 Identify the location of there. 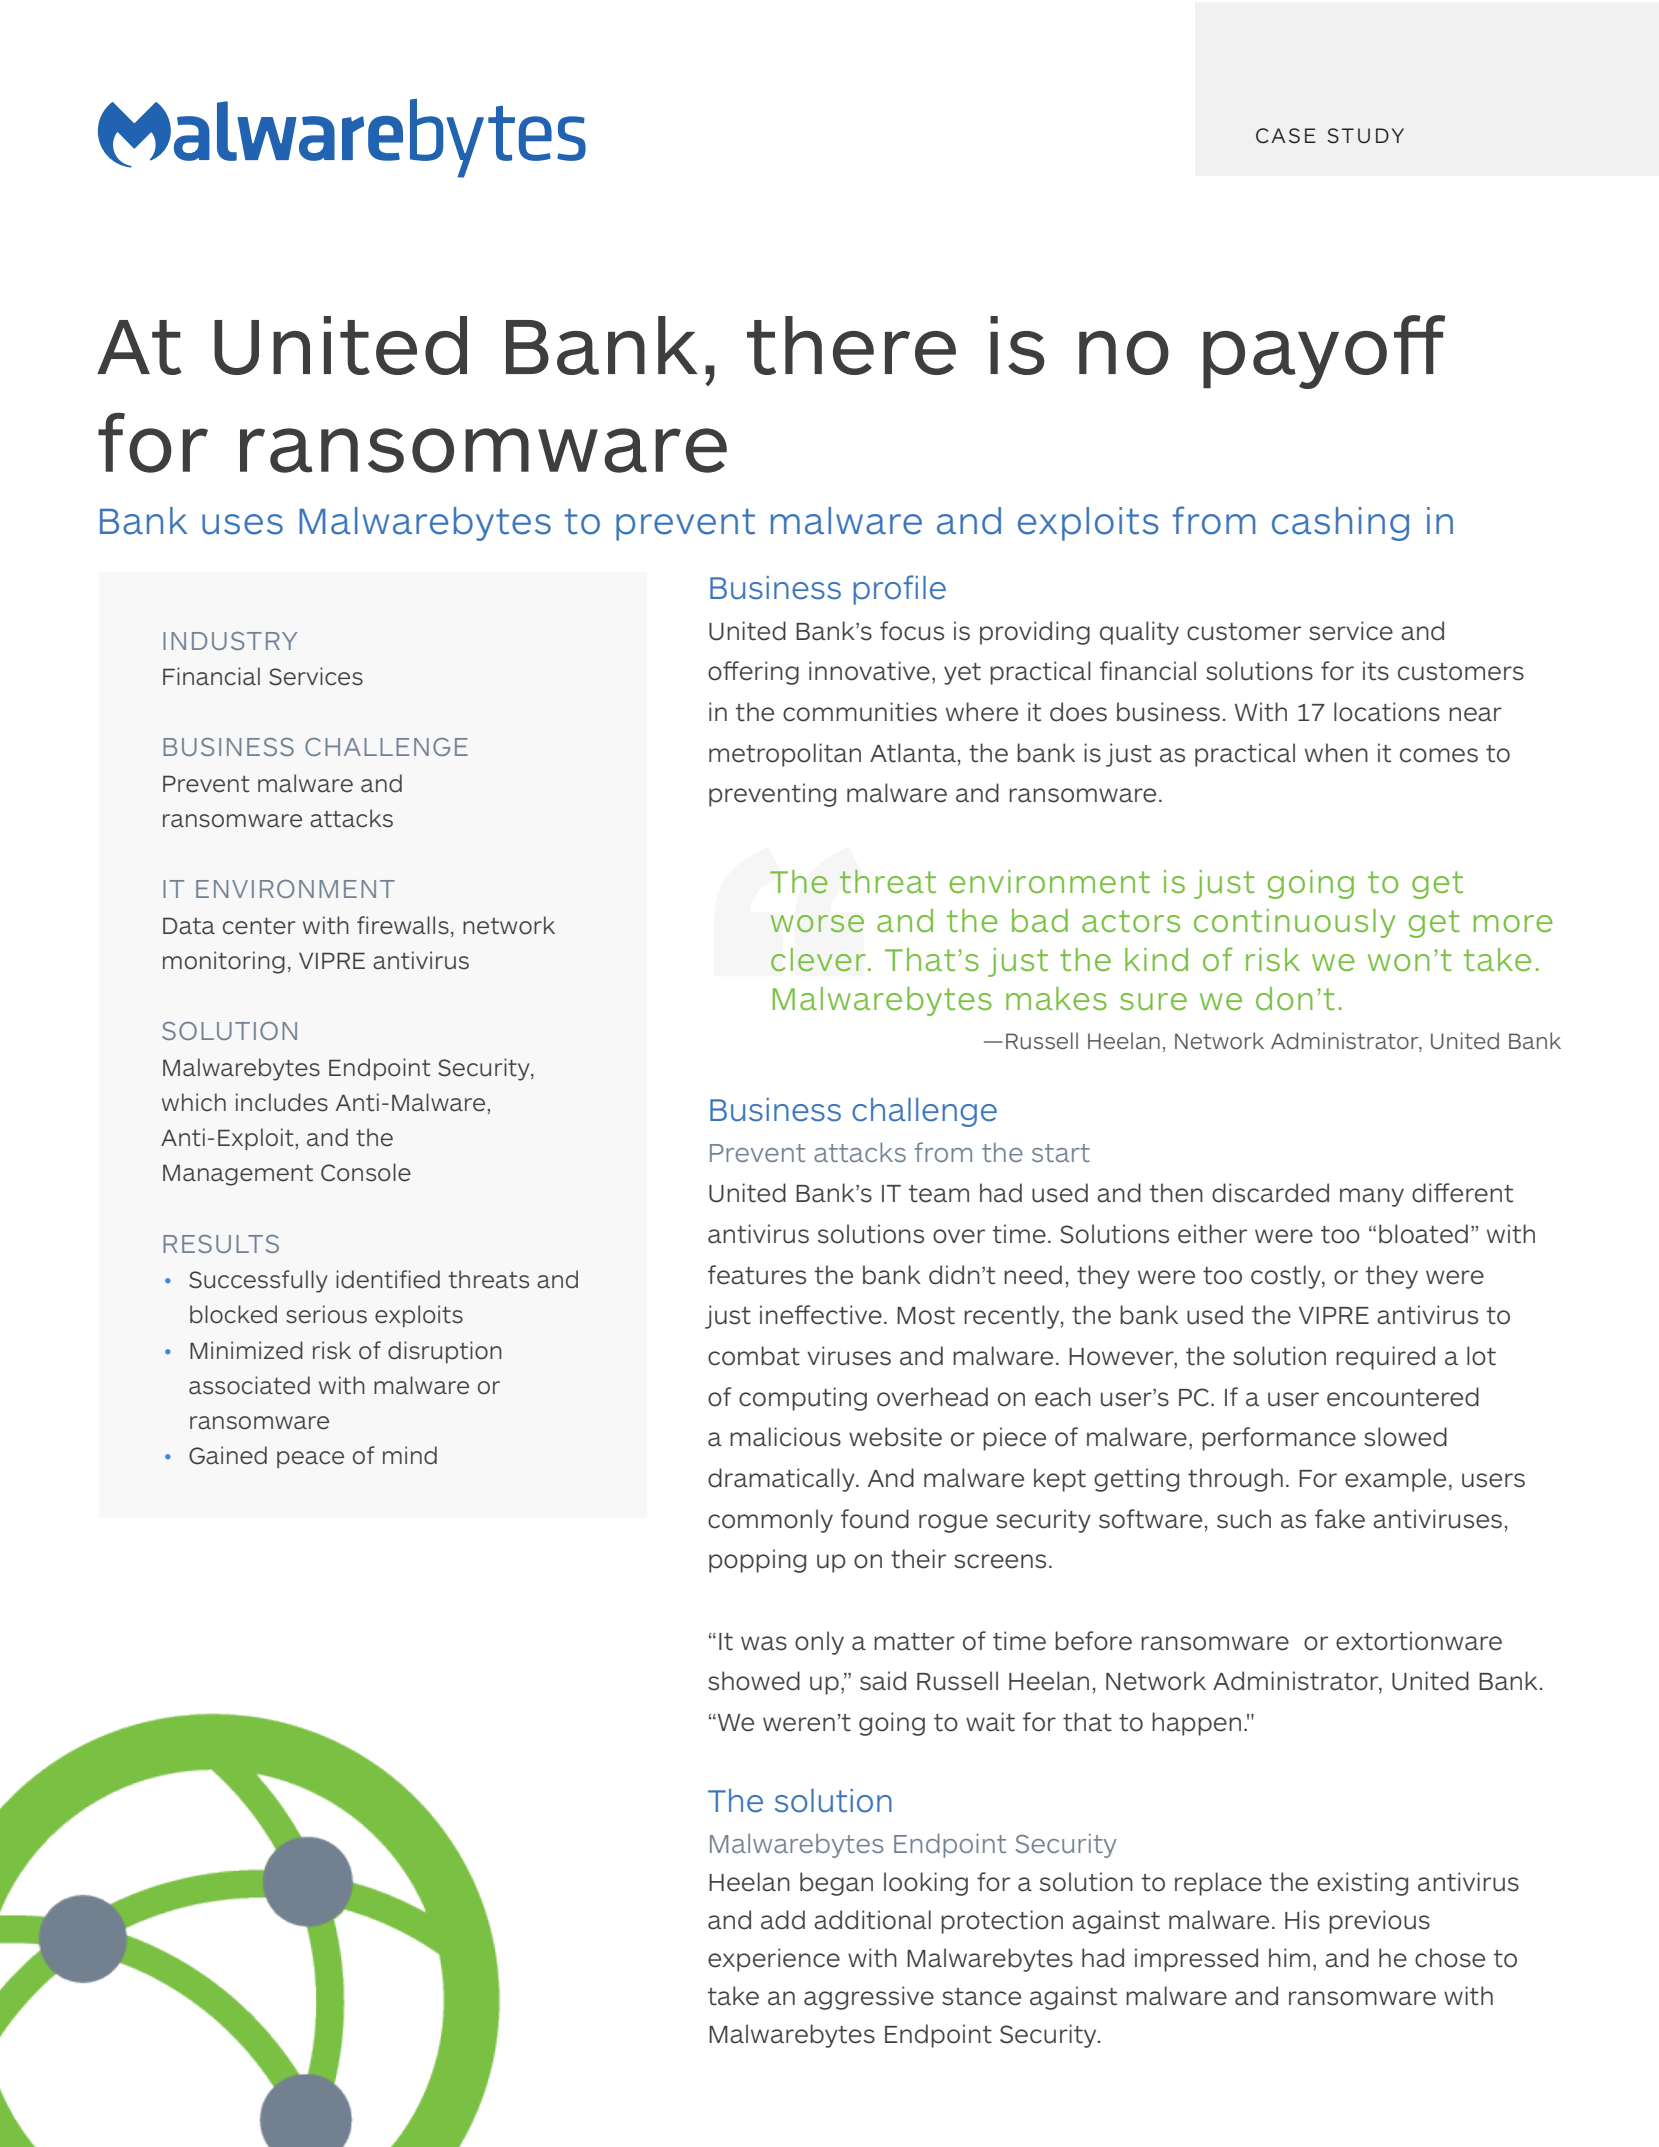
(851, 345).
